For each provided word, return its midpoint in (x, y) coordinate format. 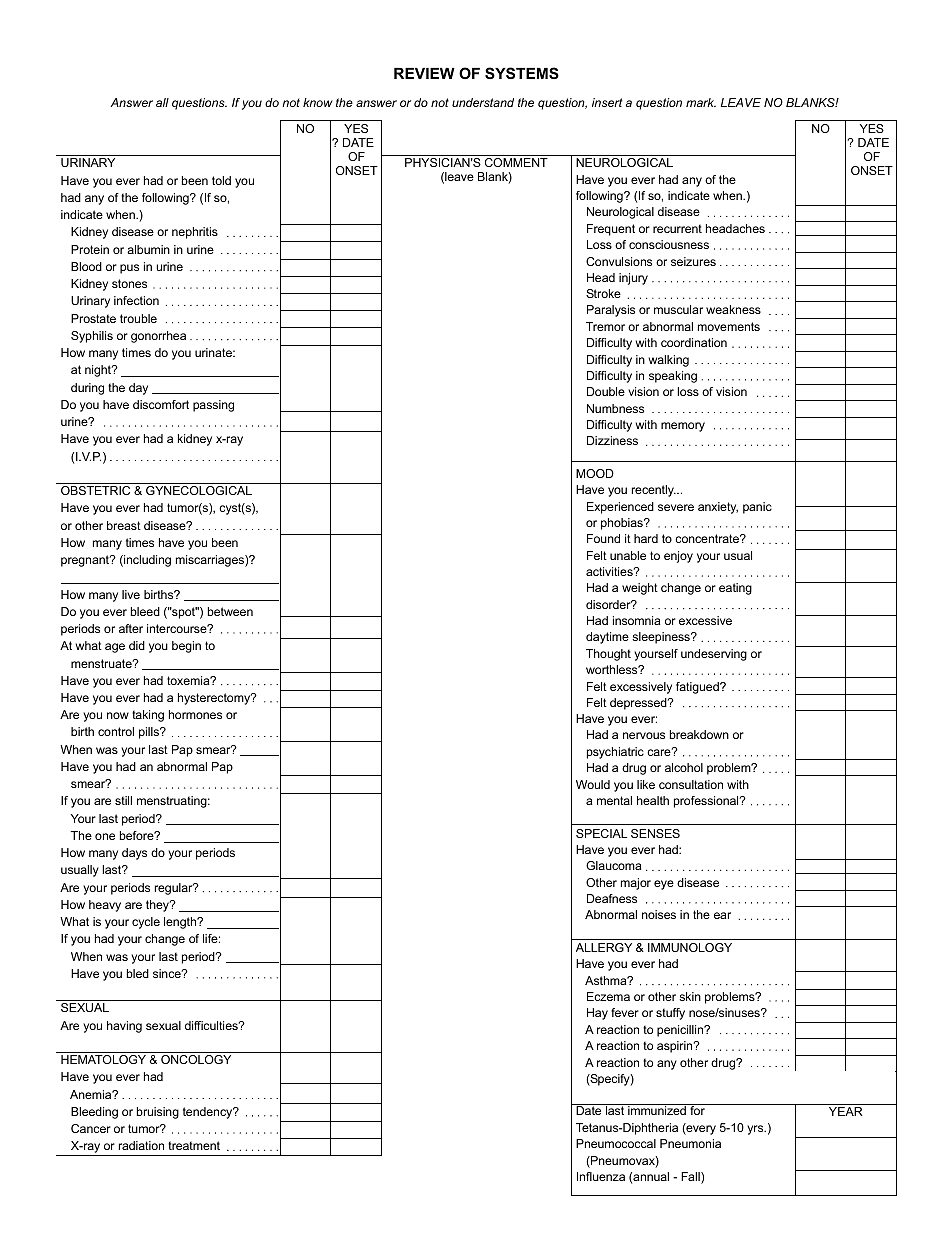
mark (701, 102)
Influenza (601, 1176)
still (123, 800)
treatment (194, 1145)
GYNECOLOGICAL (199, 490)
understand (483, 102)
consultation (691, 784)
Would (593, 784)
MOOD (595, 473)
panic (757, 508)
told (221, 180)
